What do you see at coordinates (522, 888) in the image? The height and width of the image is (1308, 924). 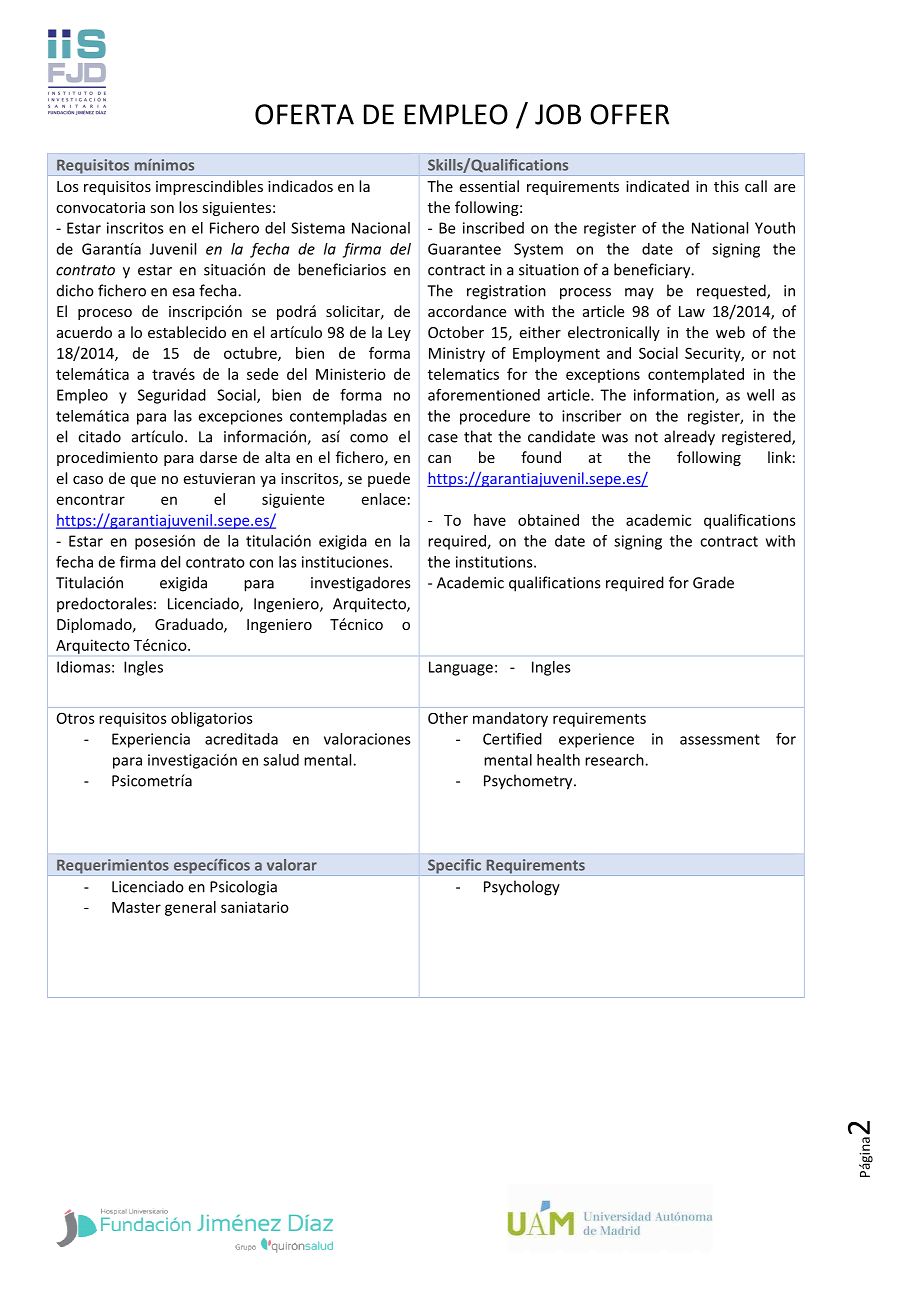 I see `Psychology` at bounding box center [522, 888].
